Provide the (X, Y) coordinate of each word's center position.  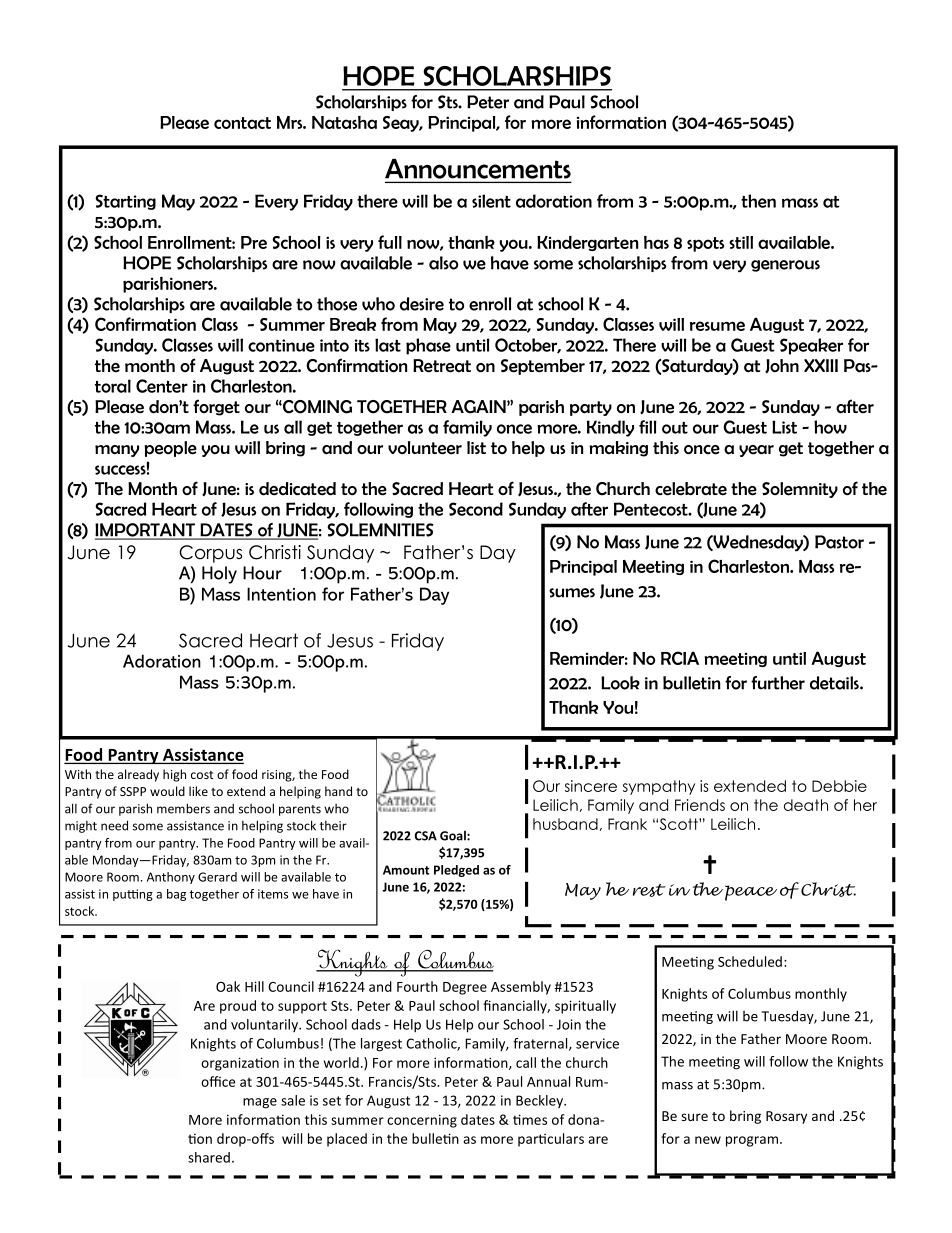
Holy (219, 575)
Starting (125, 202)
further (778, 683)
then (758, 201)
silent (491, 201)
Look (620, 683)
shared (209, 1157)
